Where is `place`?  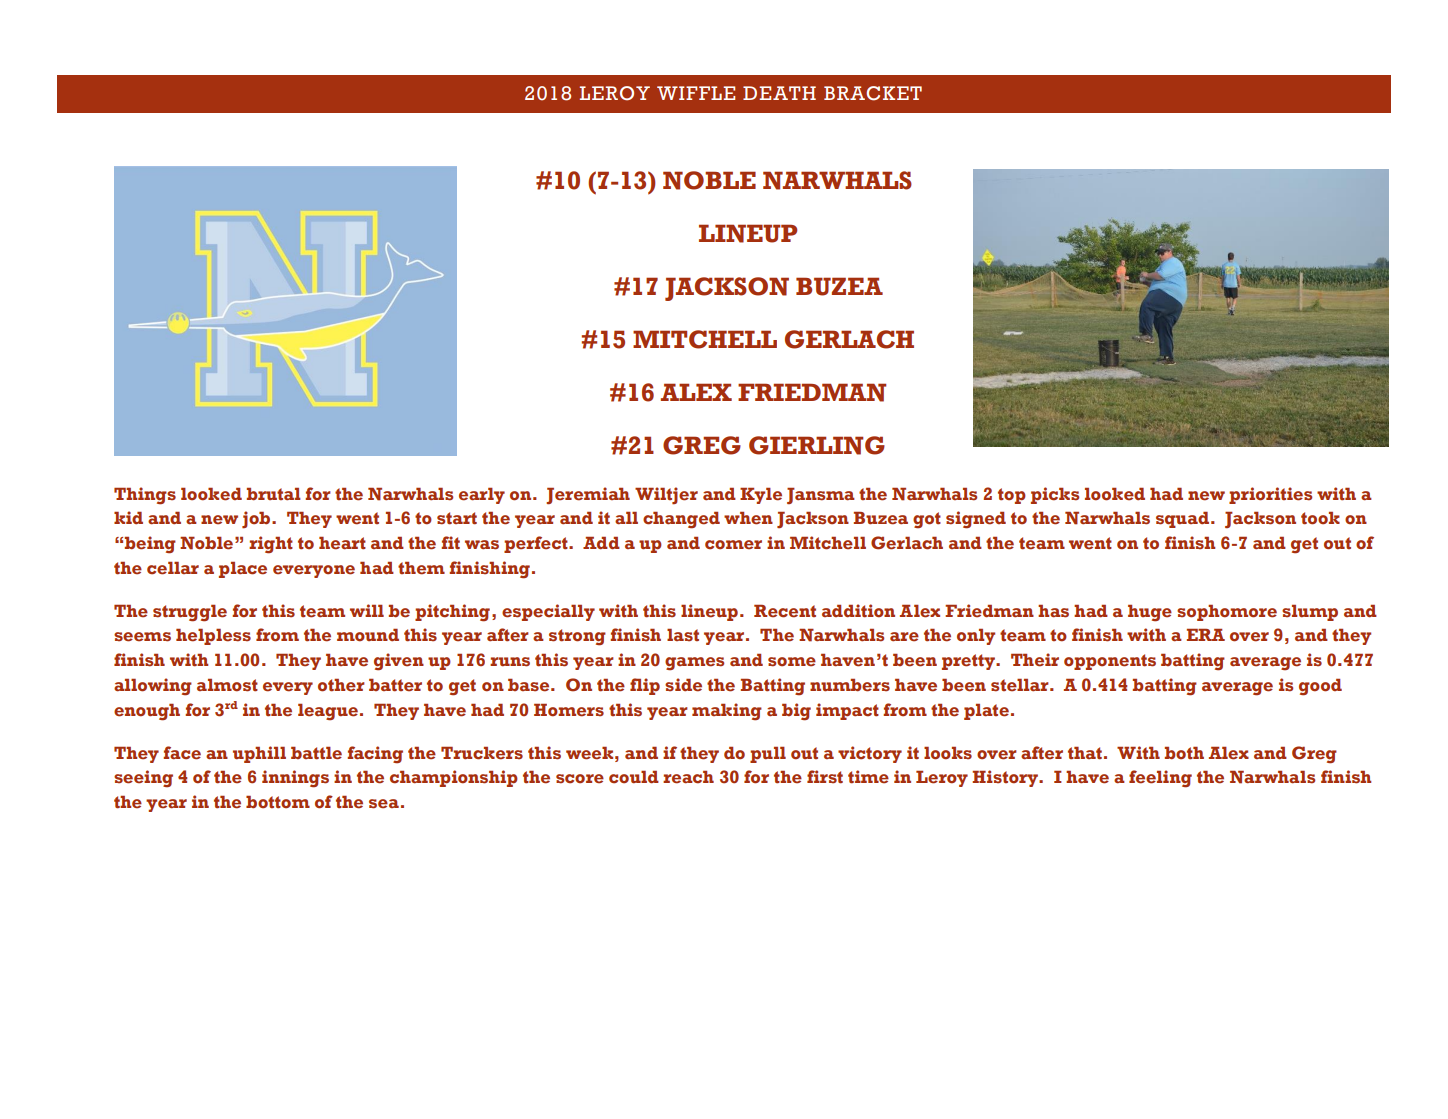 place is located at coordinates (243, 570).
